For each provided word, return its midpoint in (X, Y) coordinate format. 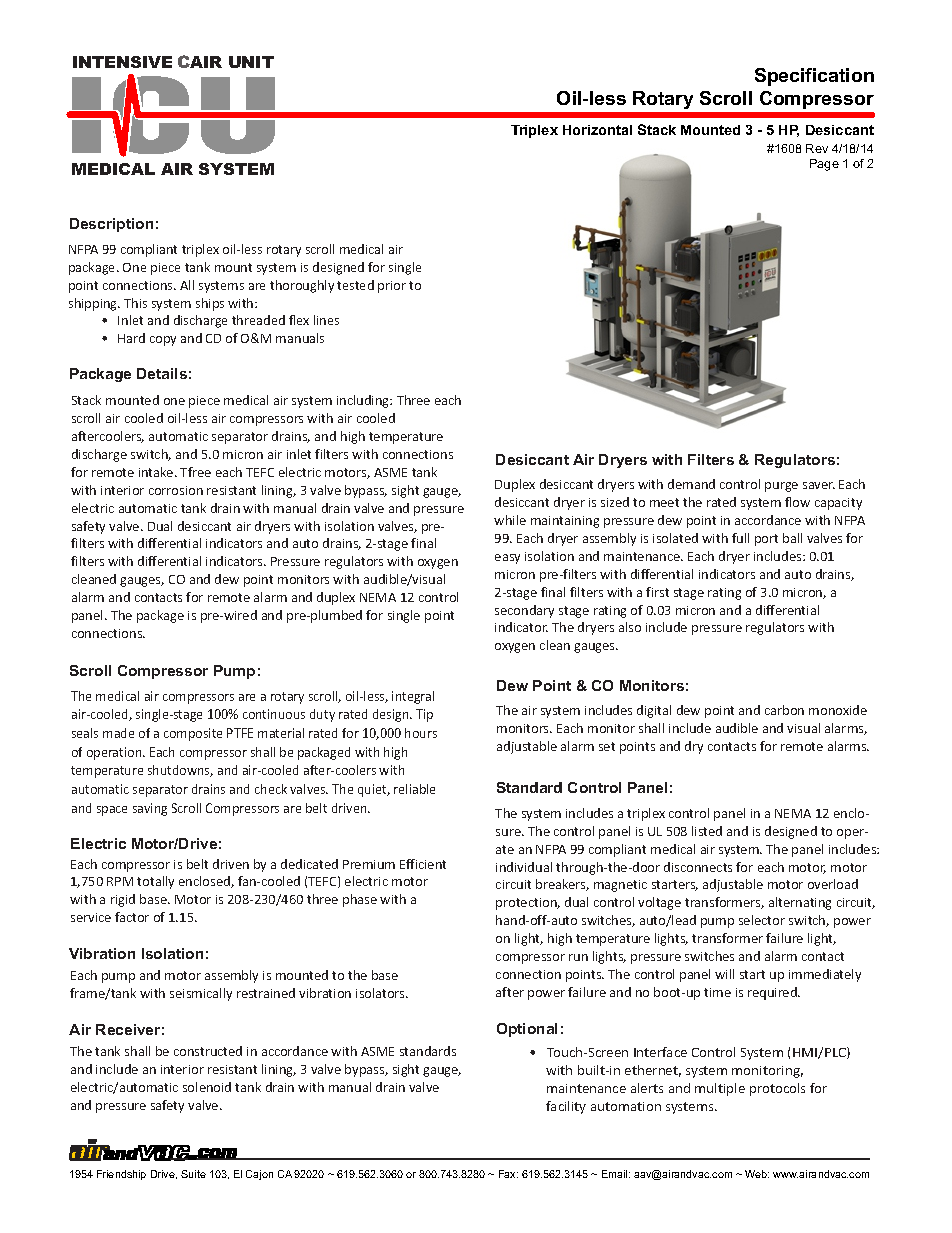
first (657, 592)
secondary (524, 611)
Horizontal (597, 130)
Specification (814, 77)
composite (193, 734)
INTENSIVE (122, 62)
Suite (193, 1174)
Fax (508, 1174)
